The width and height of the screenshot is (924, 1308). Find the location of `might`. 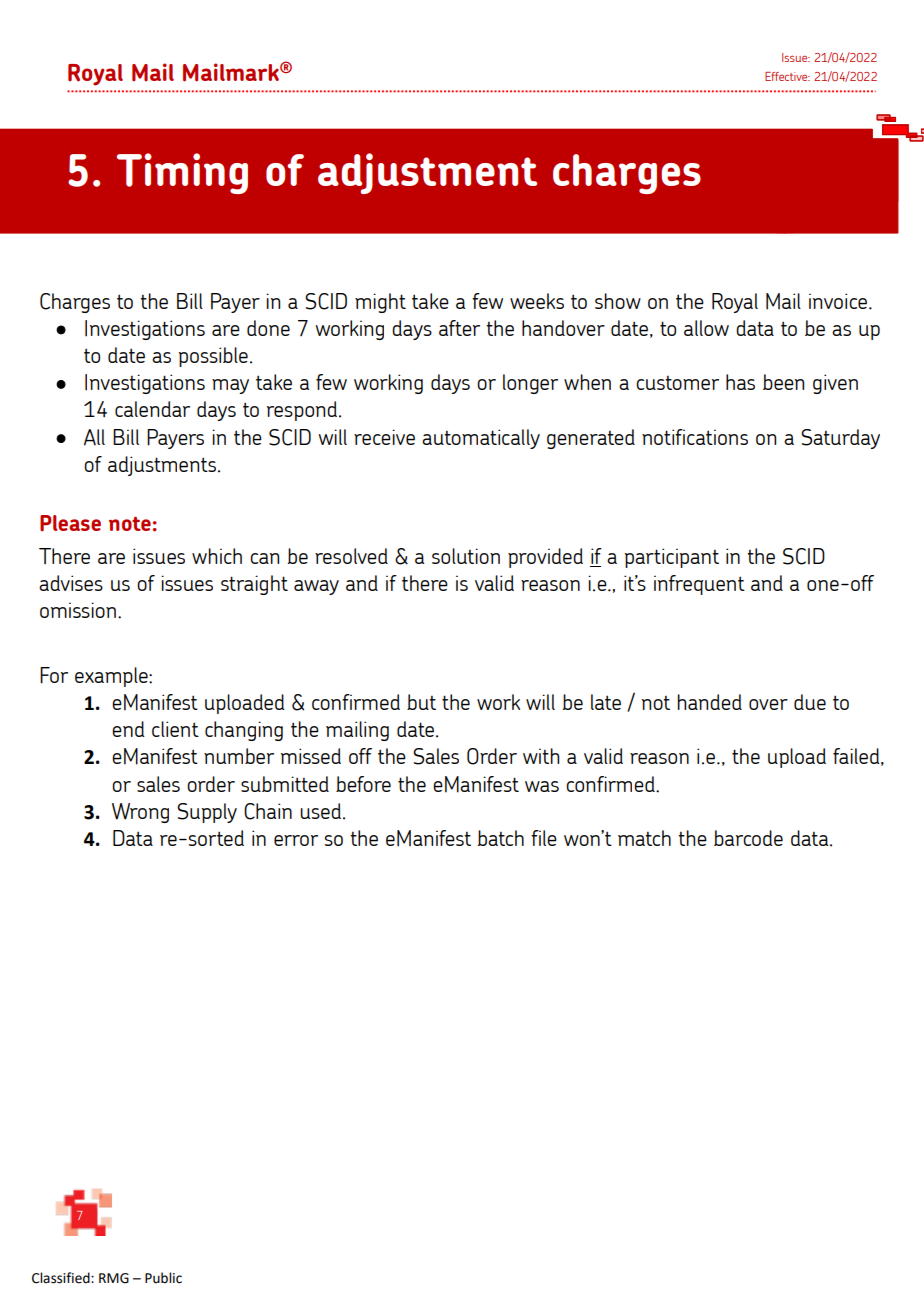

might is located at coordinates (380, 303).
